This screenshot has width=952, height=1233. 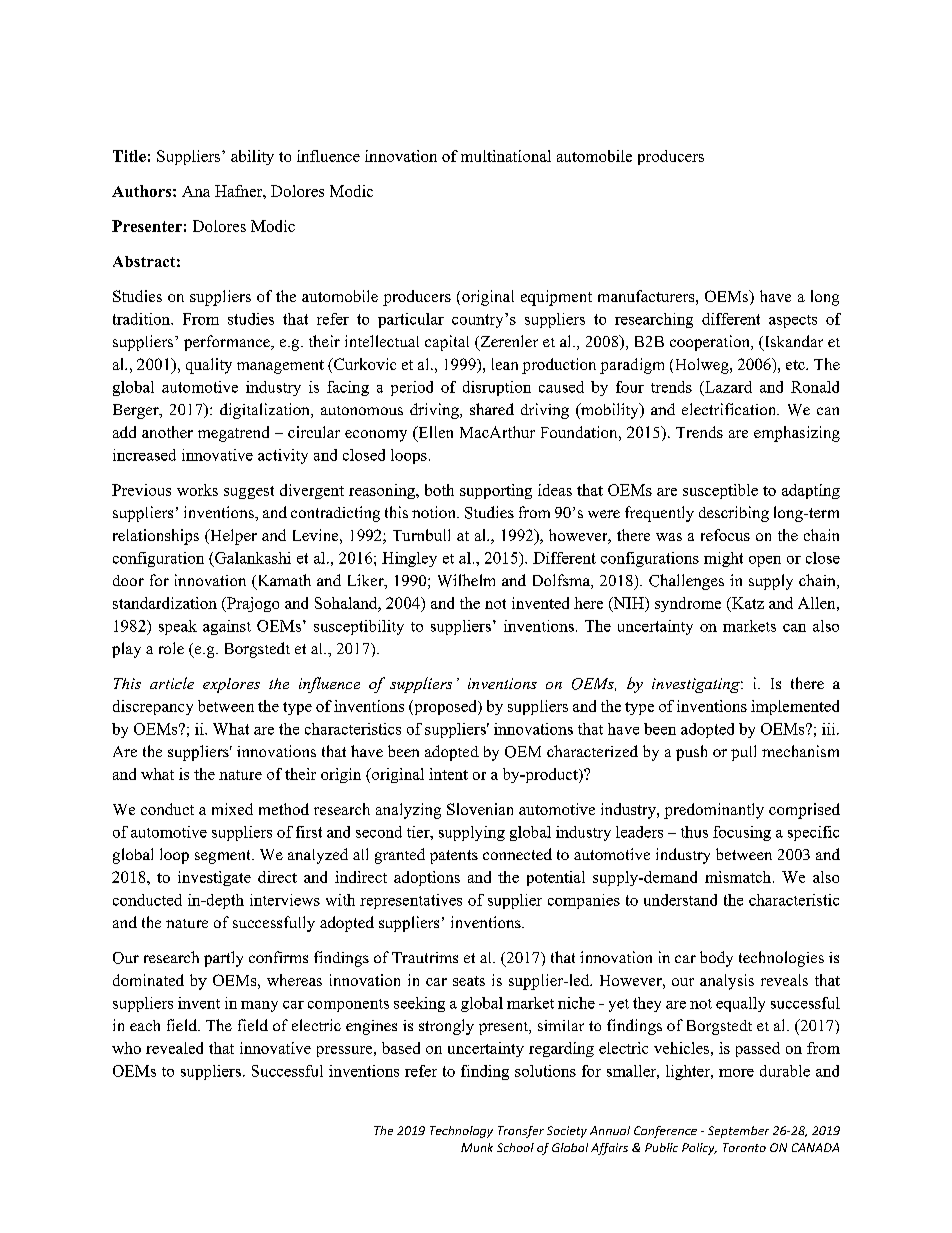 What do you see at coordinates (232, 809) in the screenshot?
I see `mixed` at bounding box center [232, 809].
